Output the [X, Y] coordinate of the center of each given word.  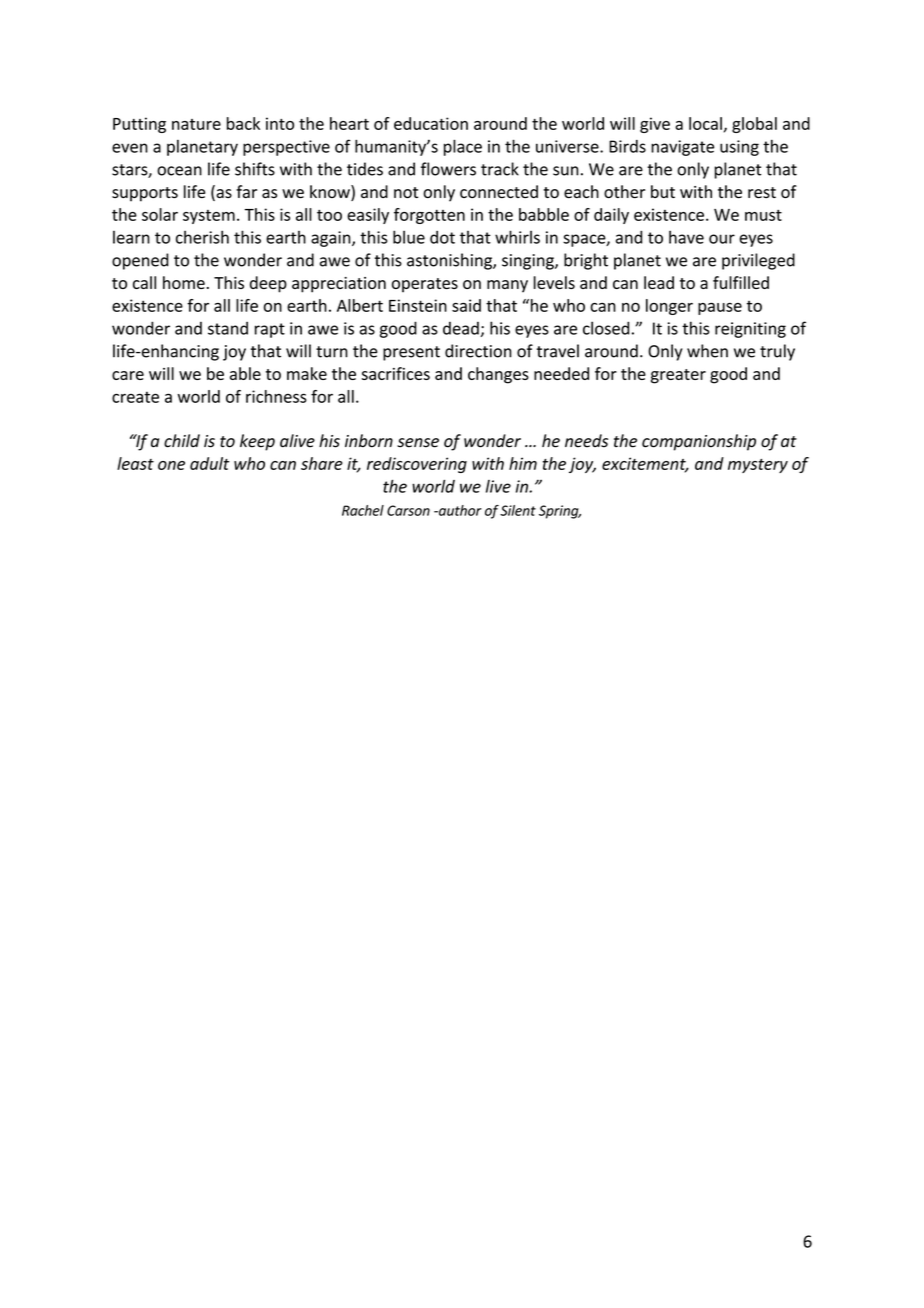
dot [442, 237]
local [705, 123]
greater [678, 376]
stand [228, 328]
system [209, 217]
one [171, 465]
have [686, 237]
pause [720, 309]
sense [418, 443]
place [463, 147]
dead [461, 328]
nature [196, 124]
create [135, 397]
